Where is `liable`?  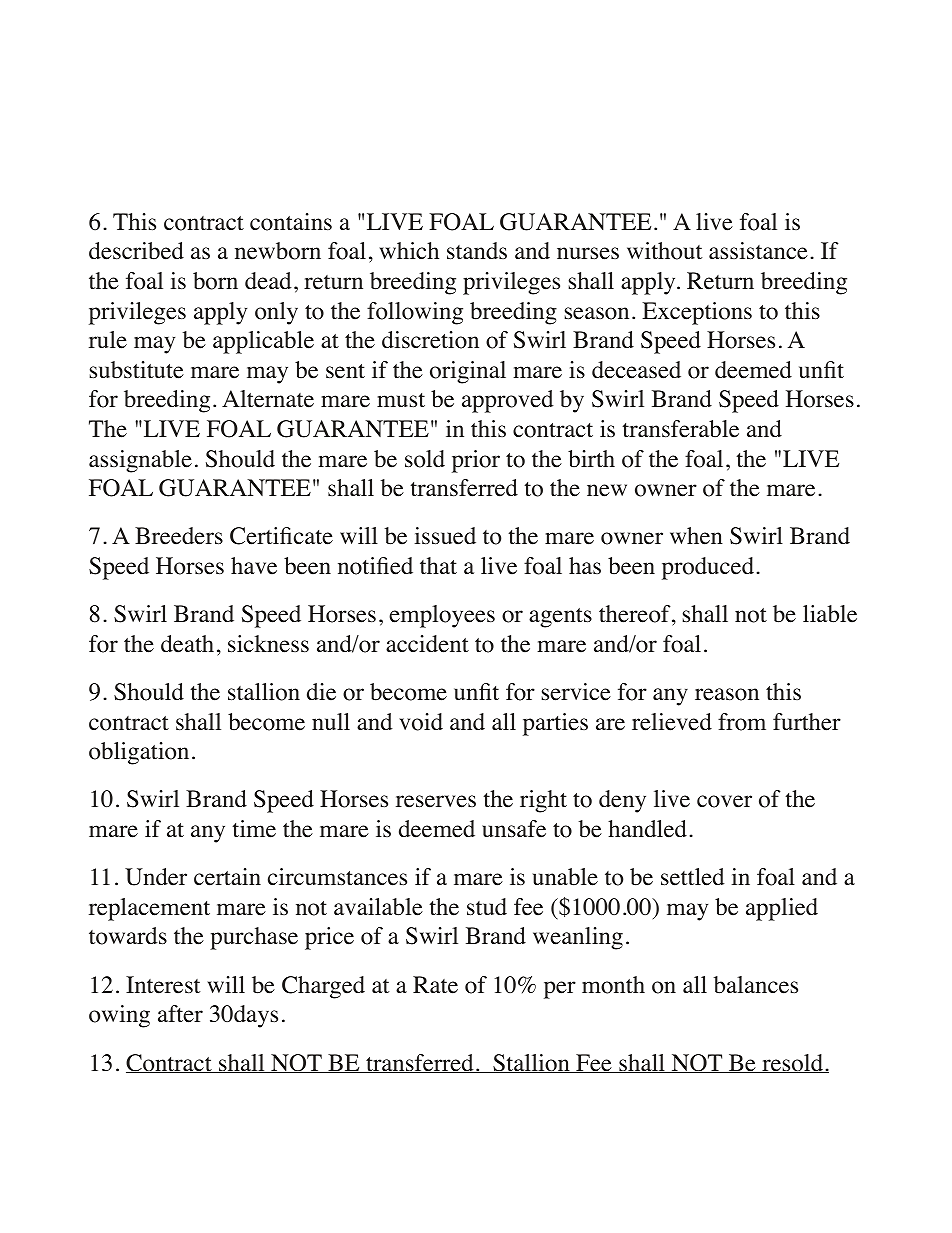
liable is located at coordinates (830, 614).
